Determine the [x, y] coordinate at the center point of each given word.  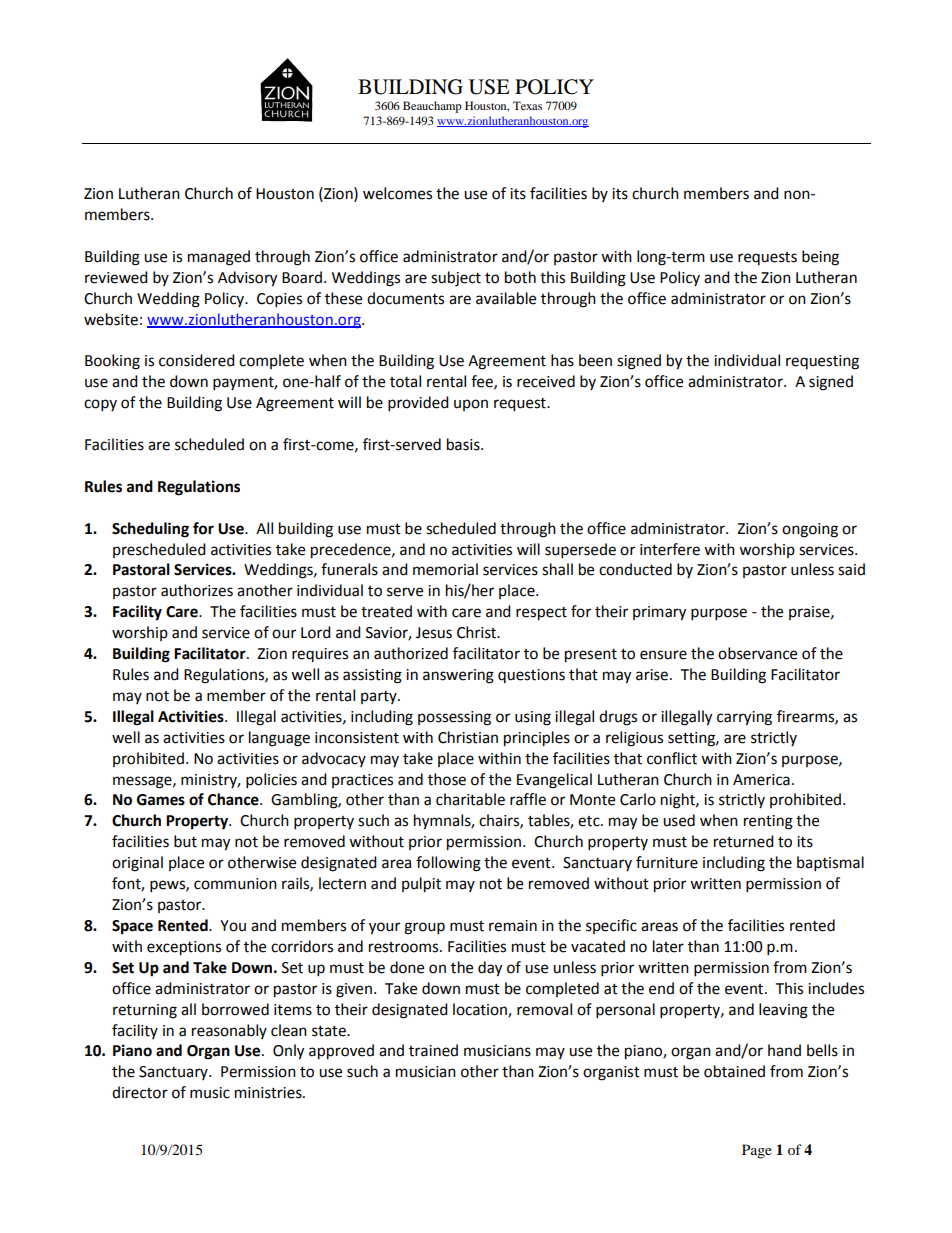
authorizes [197, 590]
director [140, 1092]
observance [757, 653]
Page [757, 1151]
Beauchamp [432, 107]
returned [744, 841]
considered [197, 360]
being [820, 258]
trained [433, 1050]
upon [471, 405]
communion [235, 884]
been [595, 360]
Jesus [434, 633]
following [448, 864]
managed [219, 258]
